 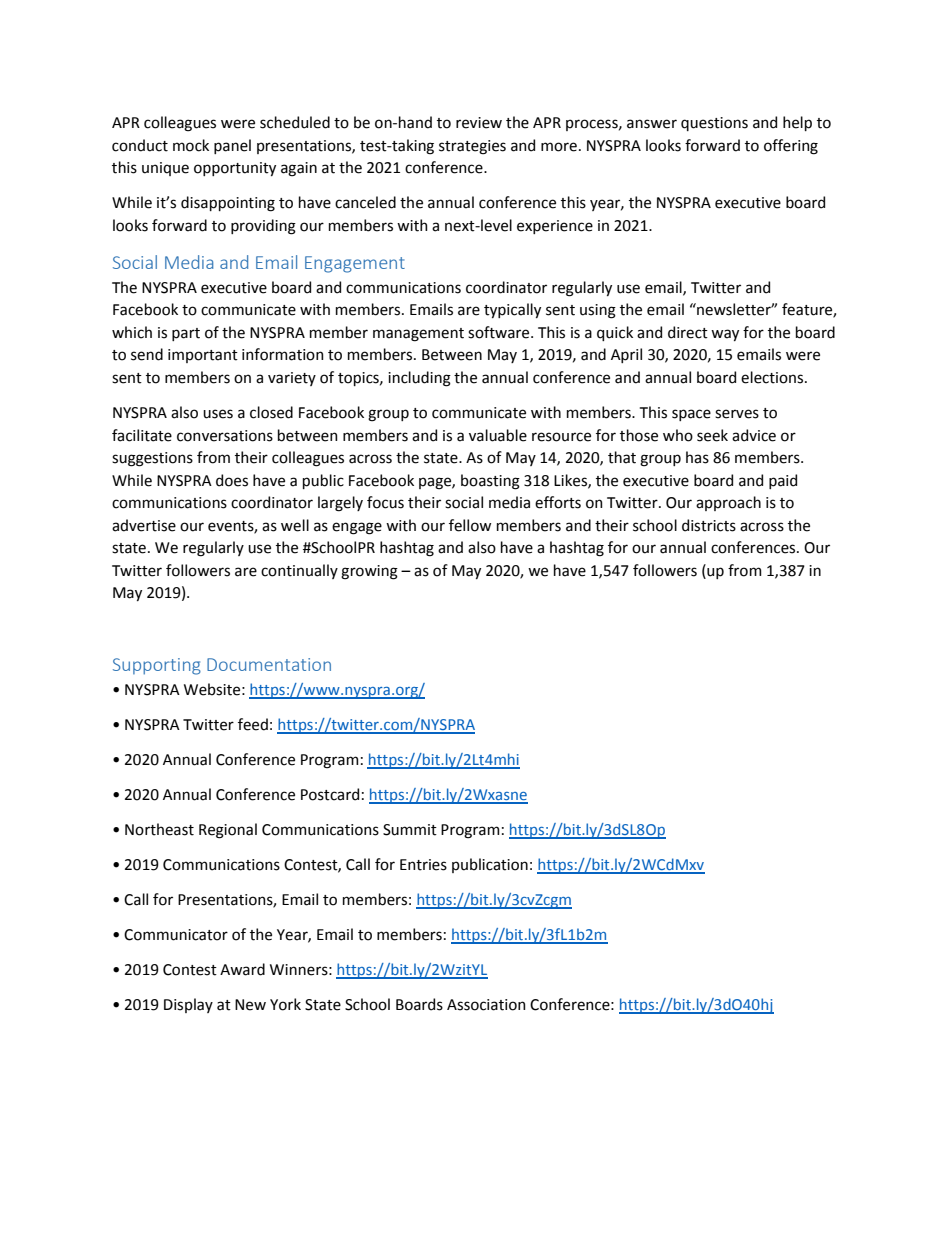 I want to click on Summit, so click(x=410, y=830).
